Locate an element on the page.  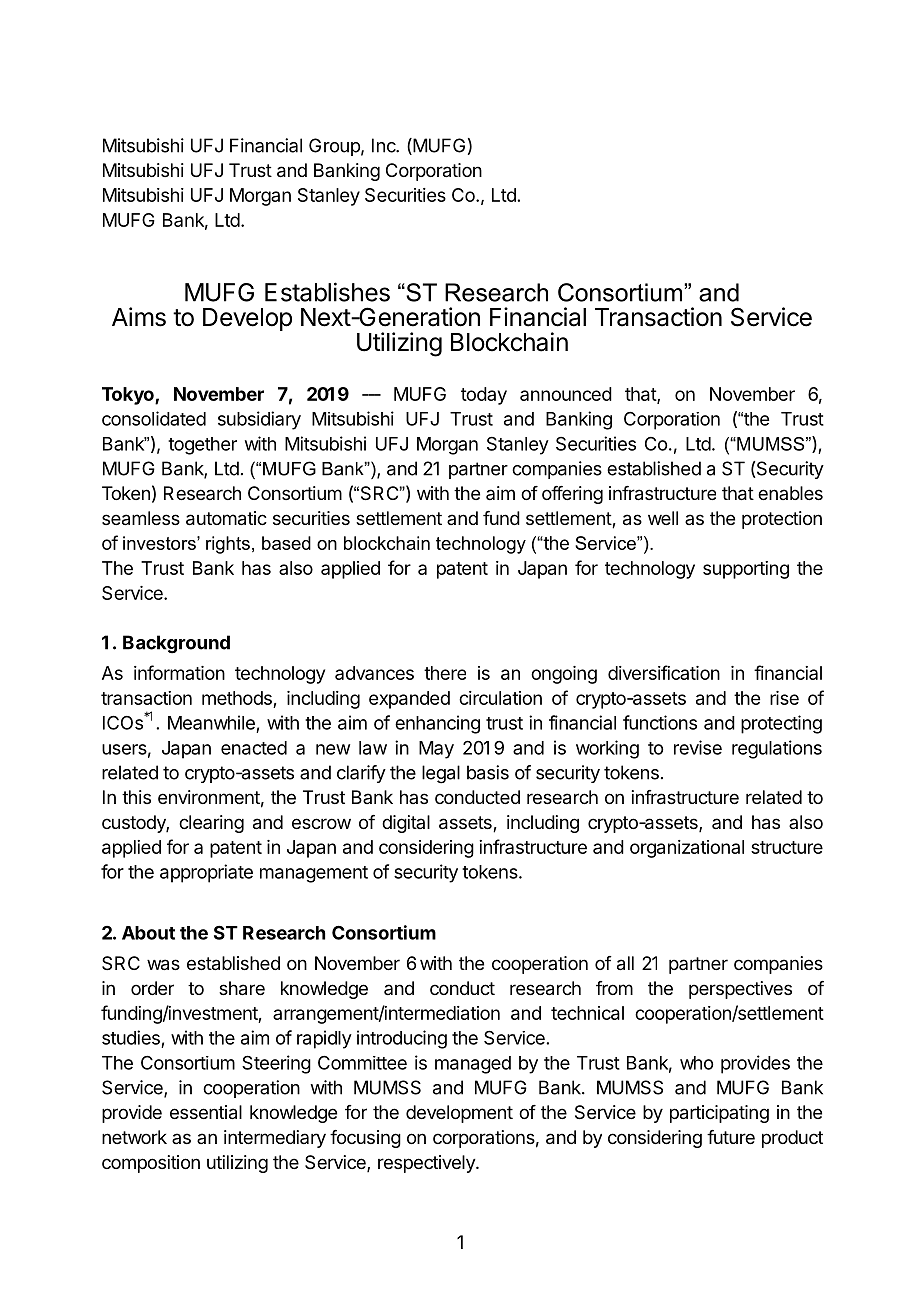
supporting is located at coordinates (746, 570).
